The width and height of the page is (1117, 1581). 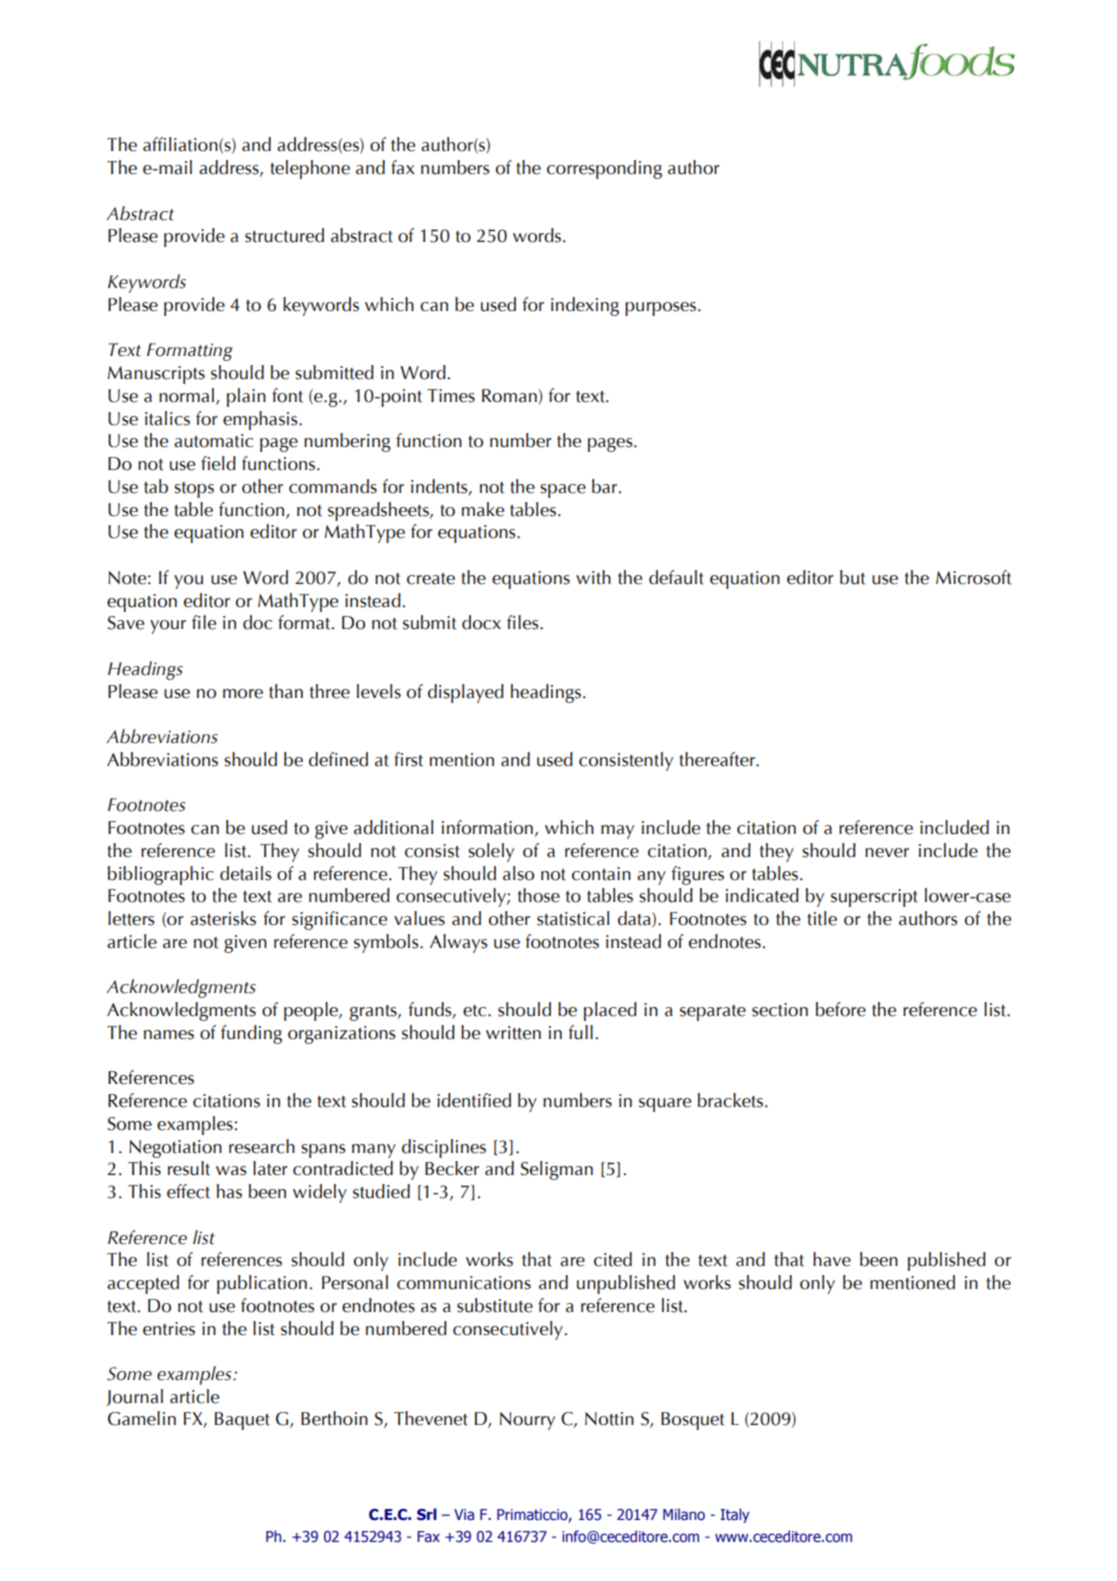 What do you see at coordinates (887, 853) in the page?
I see `never` at bounding box center [887, 853].
